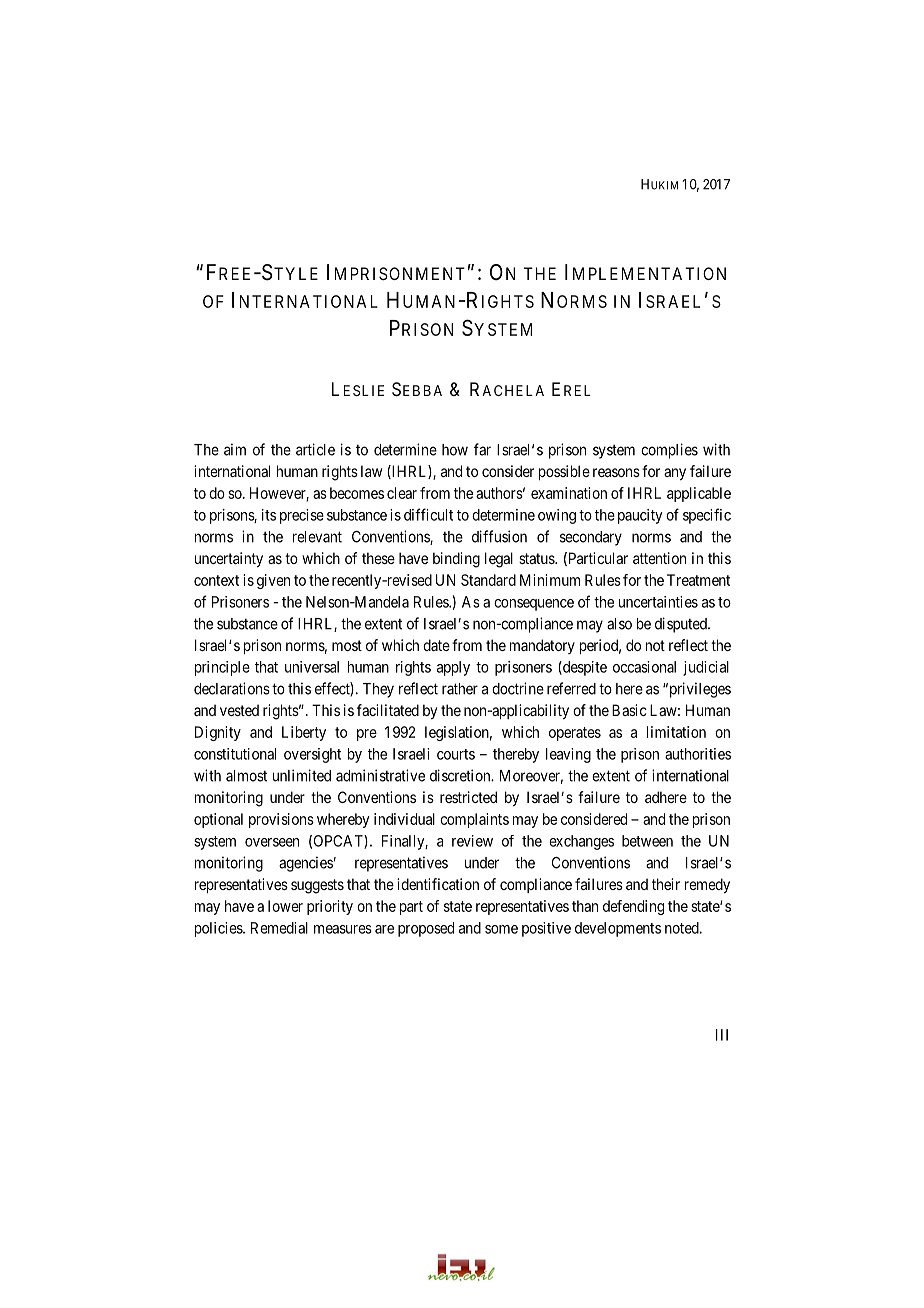  I want to click on date, so click(436, 645).
